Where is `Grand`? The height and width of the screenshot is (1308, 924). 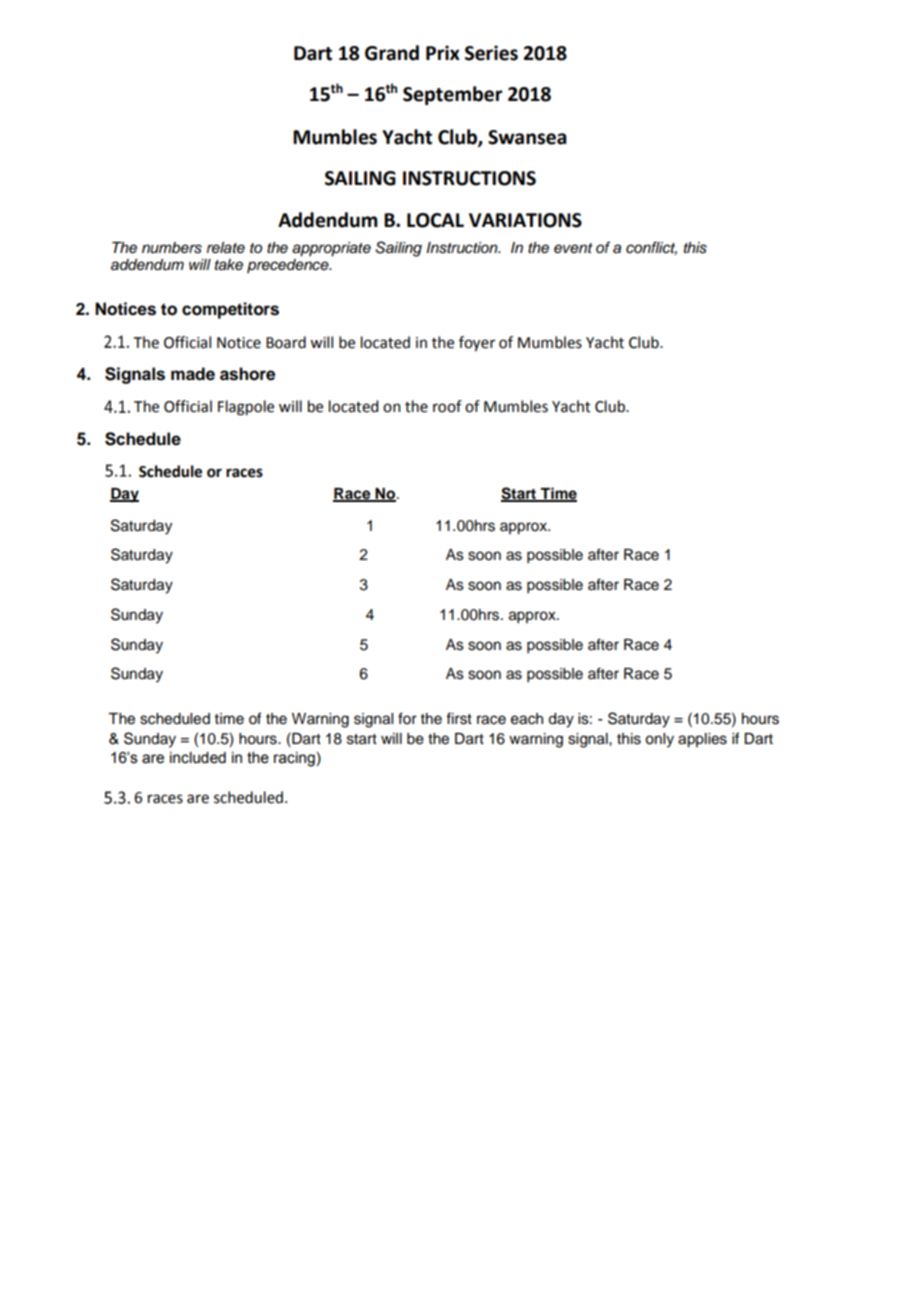 Grand is located at coordinates (392, 53).
